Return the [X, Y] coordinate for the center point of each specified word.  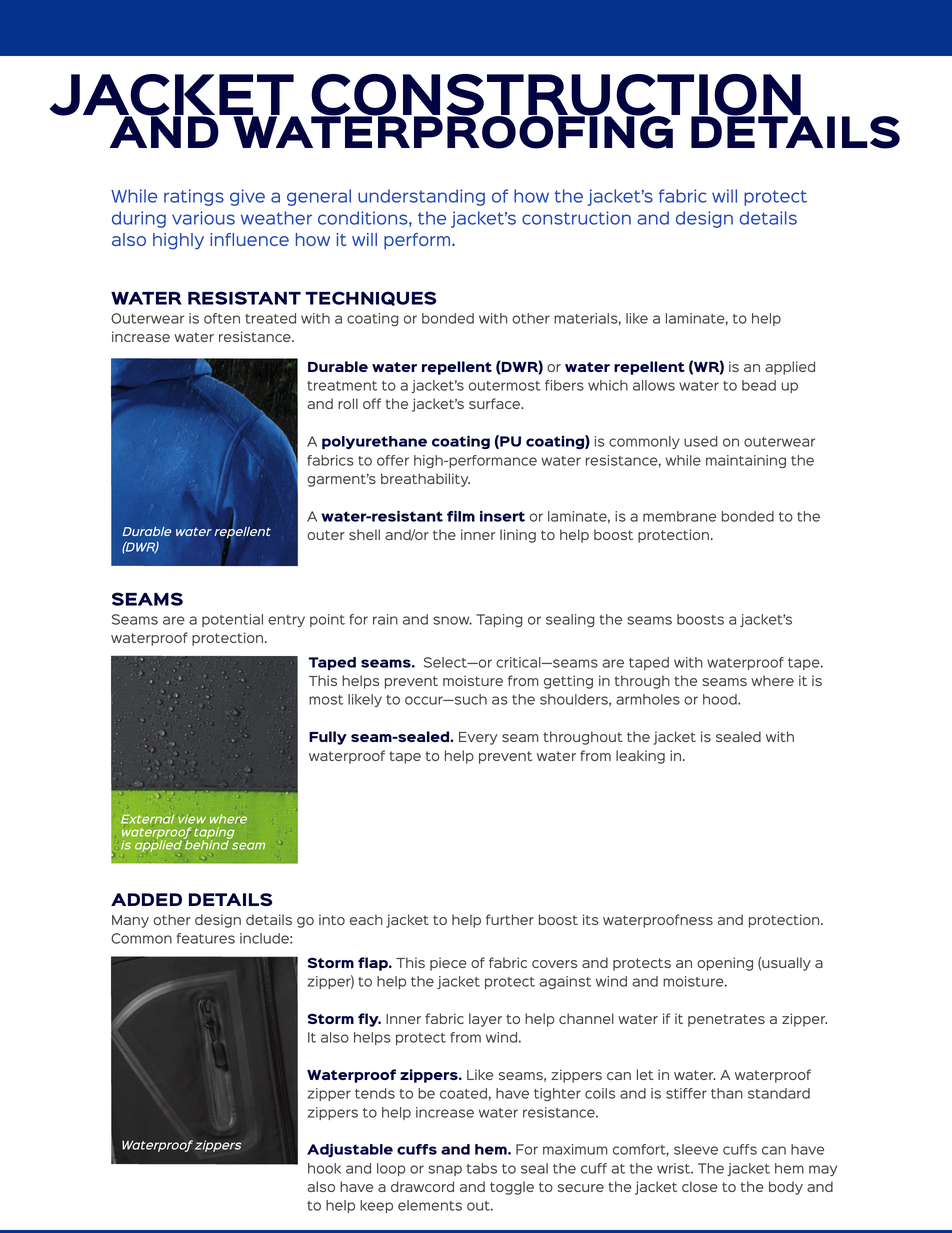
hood [721, 699]
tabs [482, 1168]
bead [759, 385]
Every [478, 738]
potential [232, 620]
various [203, 218]
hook [324, 1168]
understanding [421, 197]
